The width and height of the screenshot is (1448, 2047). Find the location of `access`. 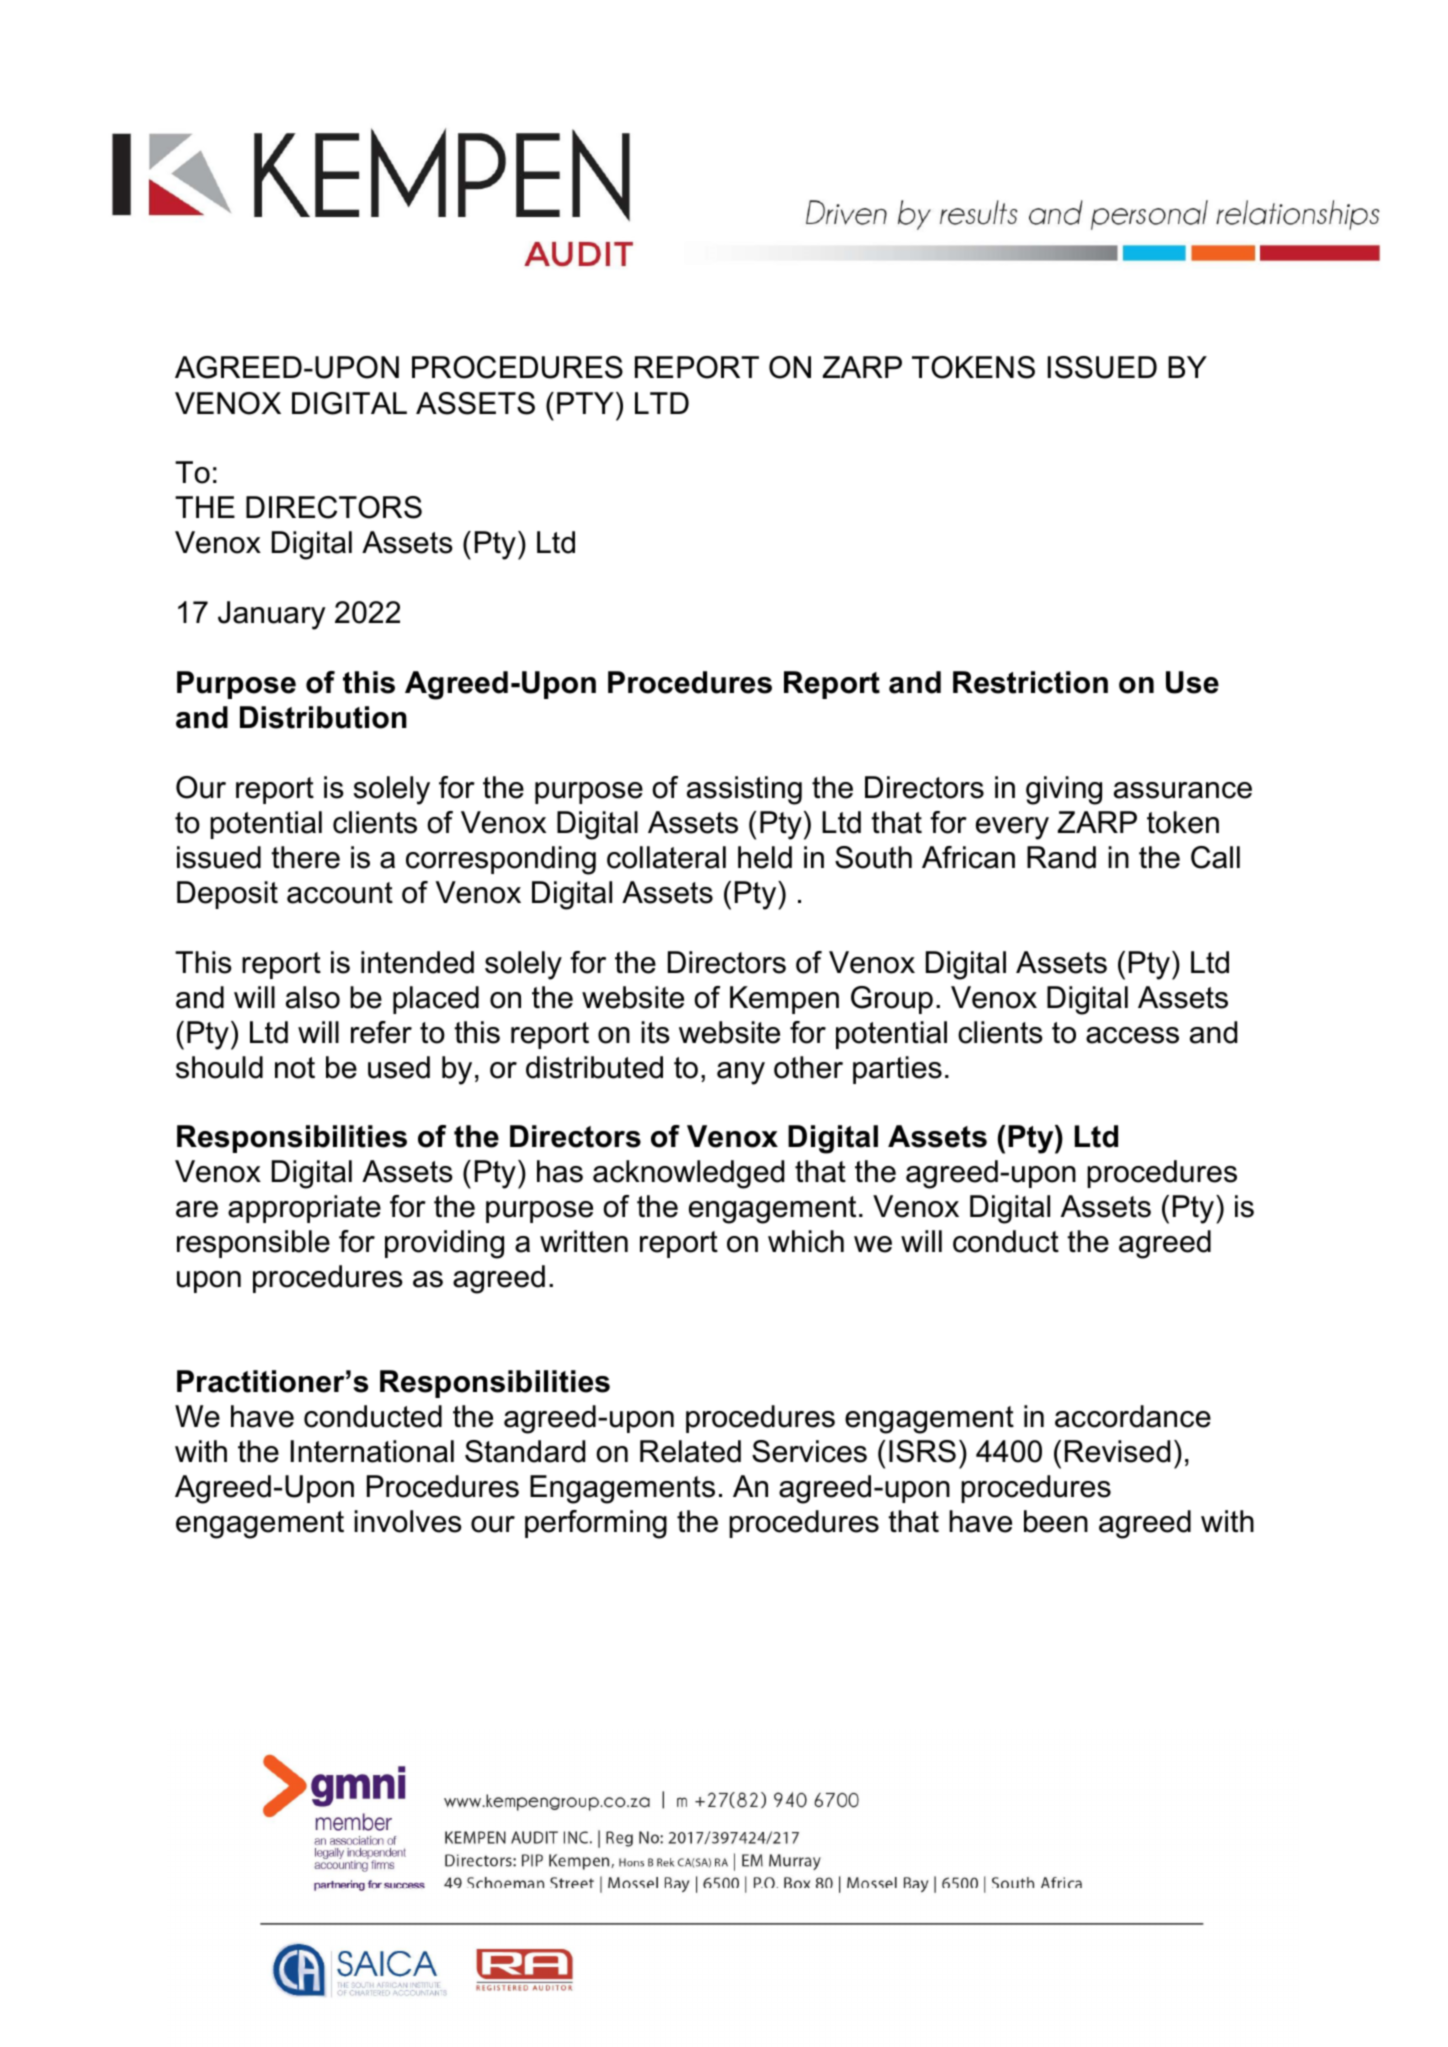

access is located at coordinates (1132, 1035).
